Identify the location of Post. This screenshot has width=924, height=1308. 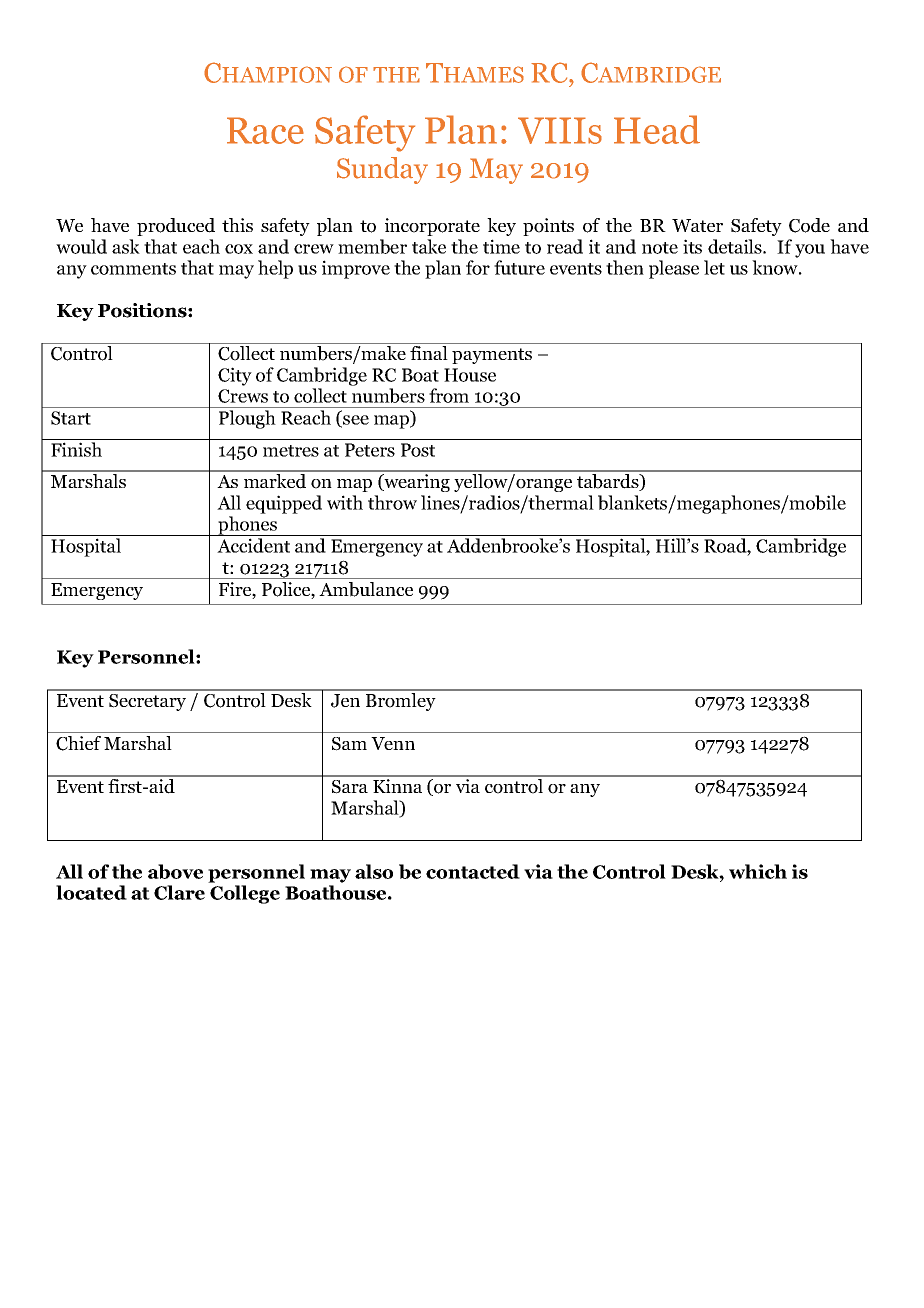
(418, 450).
